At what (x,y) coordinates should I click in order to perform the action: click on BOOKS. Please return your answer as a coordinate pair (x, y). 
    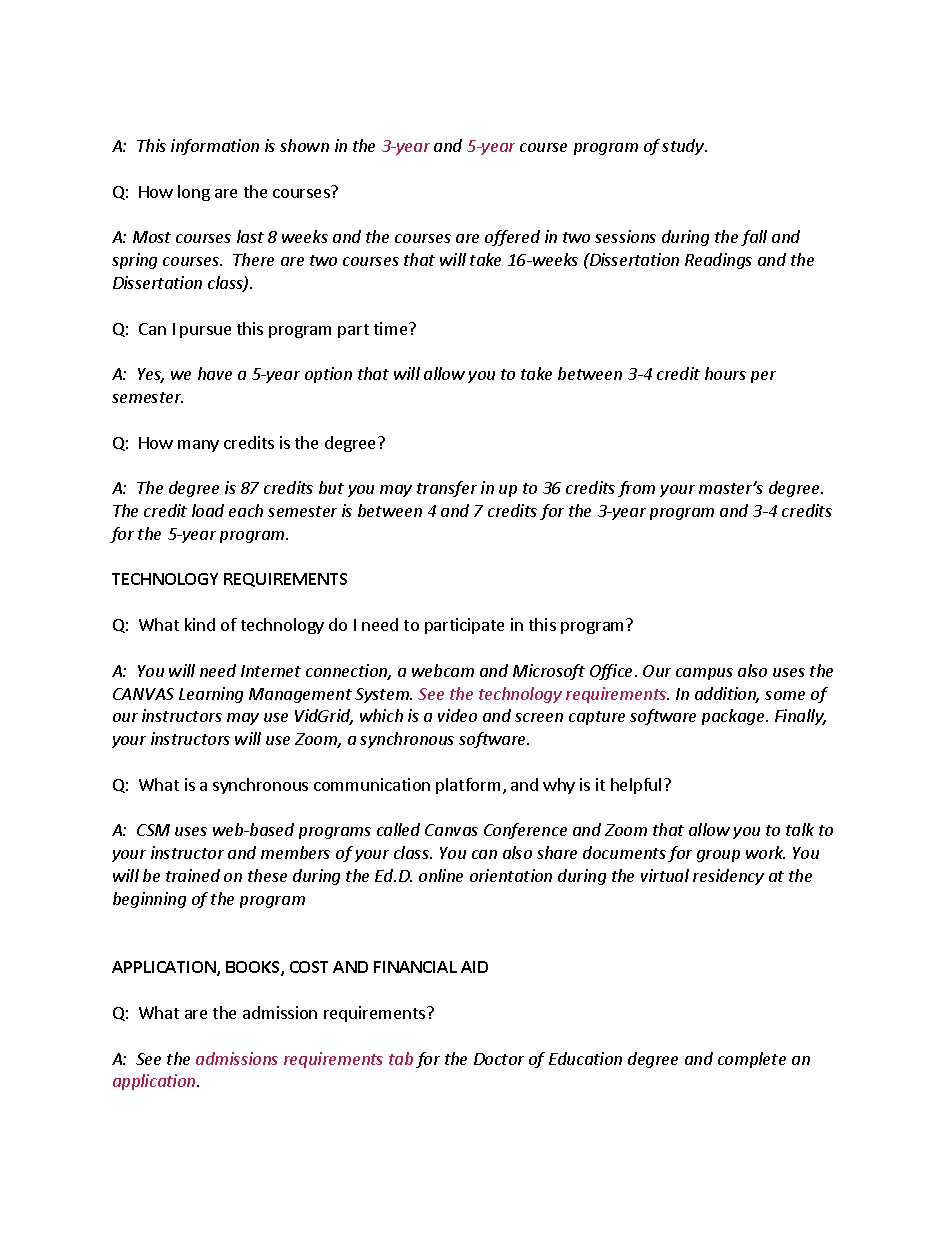
    Looking at the image, I should click on (254, 968).
